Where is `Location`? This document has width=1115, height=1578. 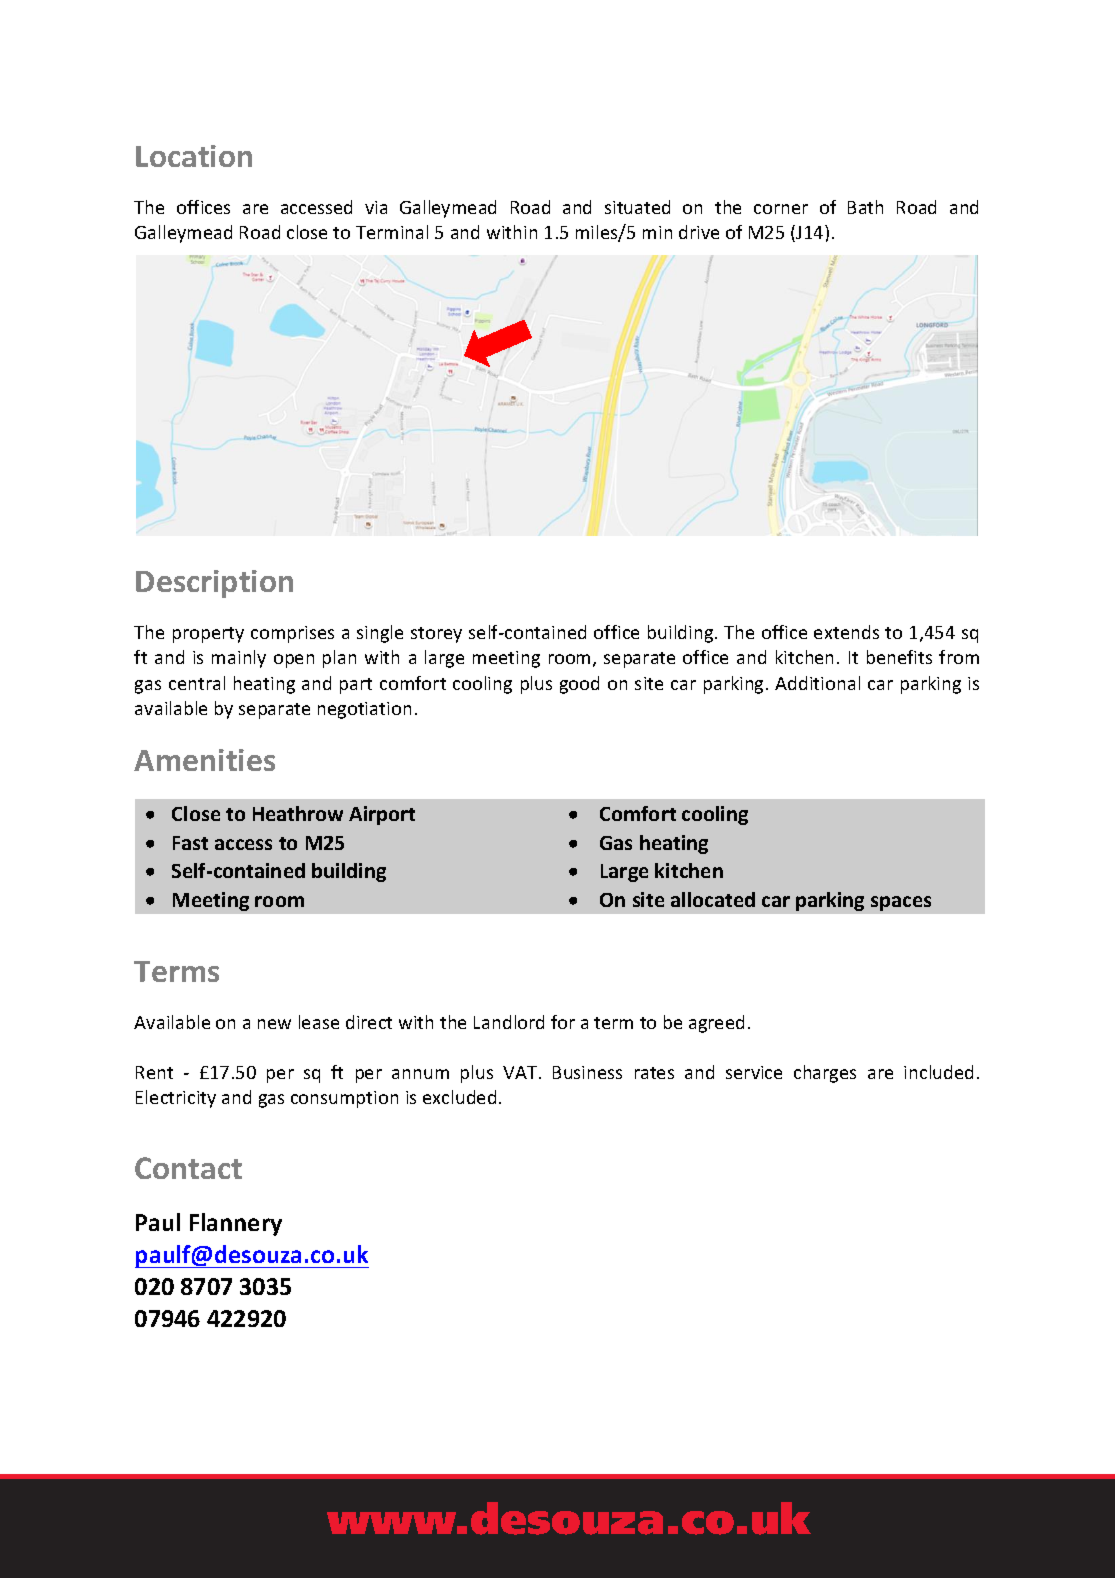 Location is located at coordinates (194, 156).
